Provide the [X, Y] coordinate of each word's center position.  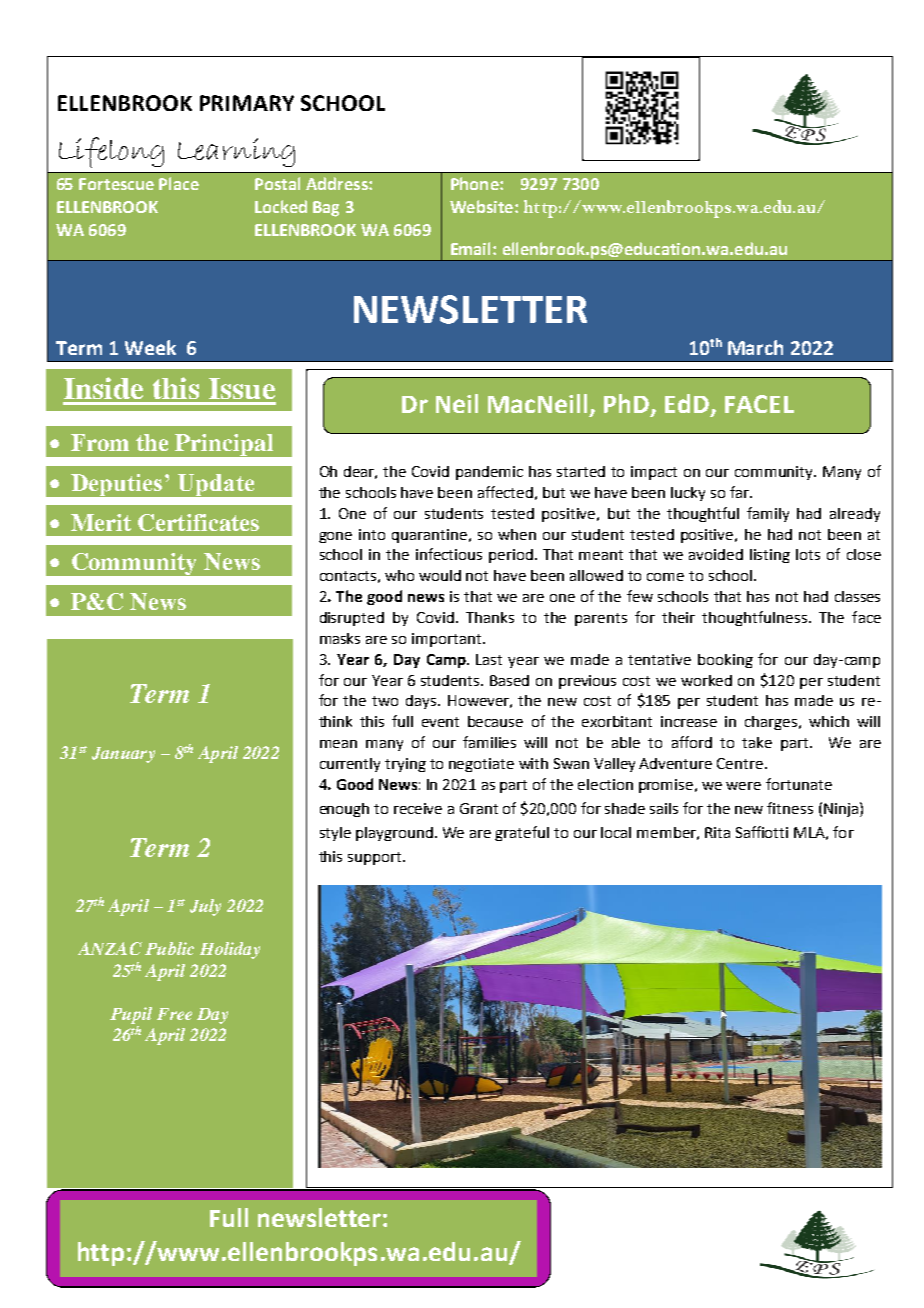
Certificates [198, 522]
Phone [476, 183]
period [511, 556]
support [376, 858]
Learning [236, 152]
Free [174, 1014]
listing [770, 556]
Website [481, 206]
